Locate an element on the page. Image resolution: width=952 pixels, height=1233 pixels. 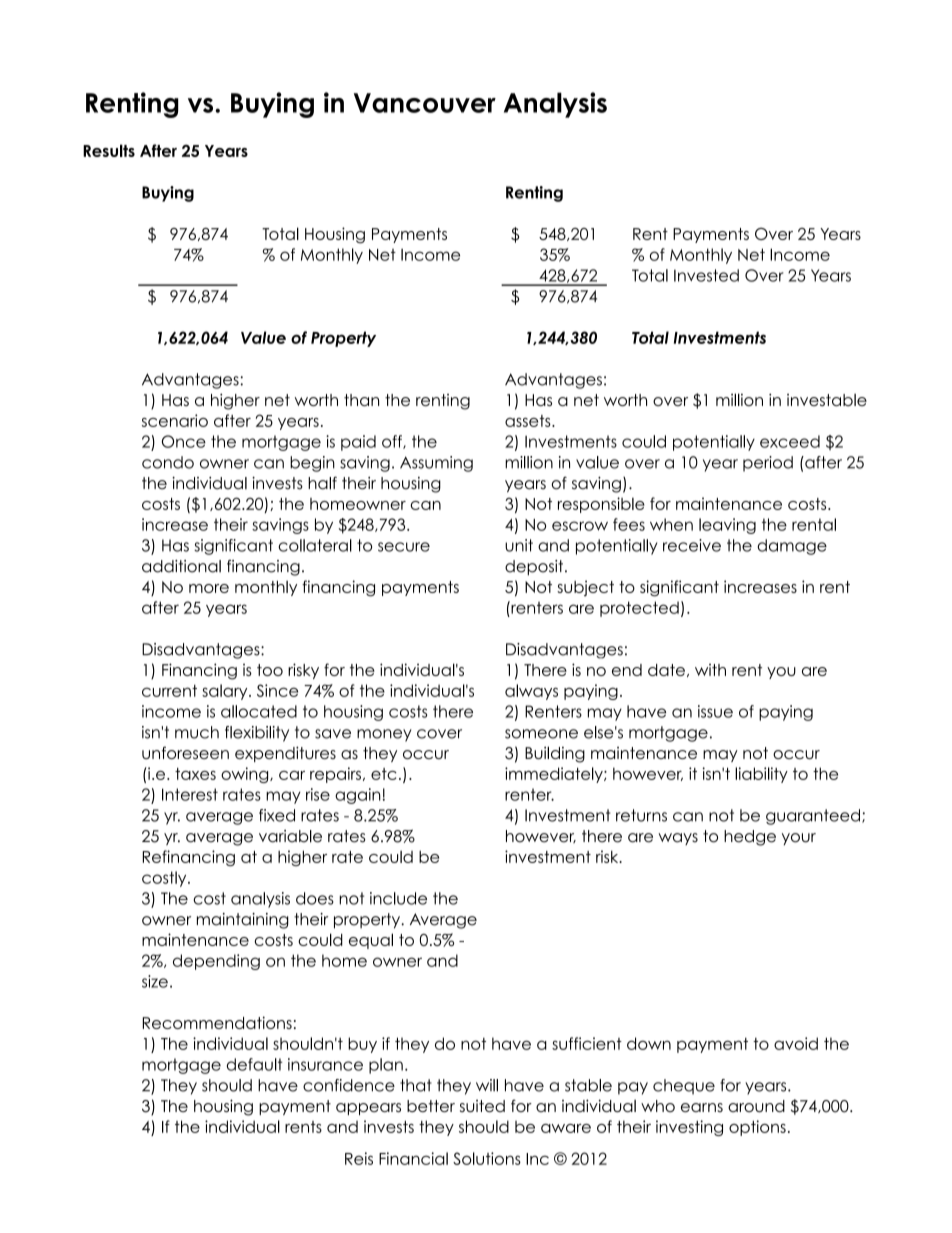
Invested is located at coordinates (706, 275).
